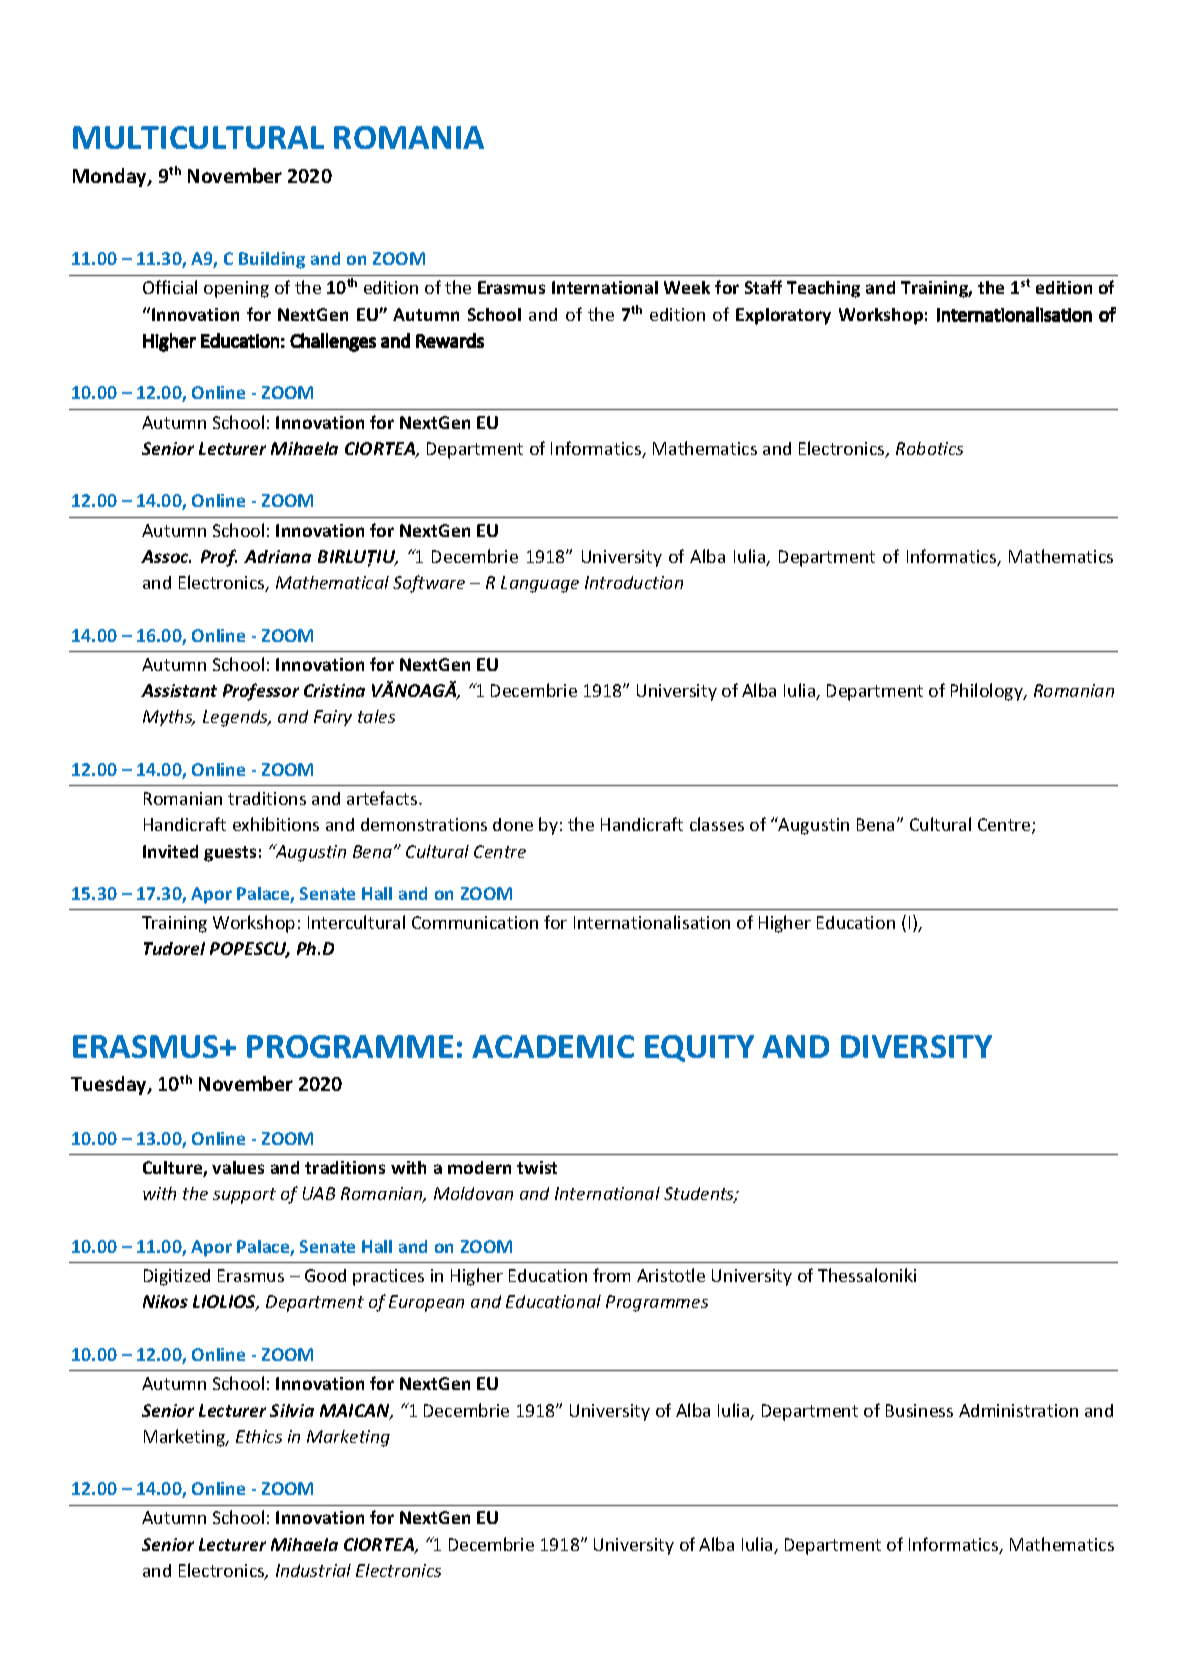 The width and height of the screenshot is (1187, 1678). I want to click on opening, so click(236, 289).
